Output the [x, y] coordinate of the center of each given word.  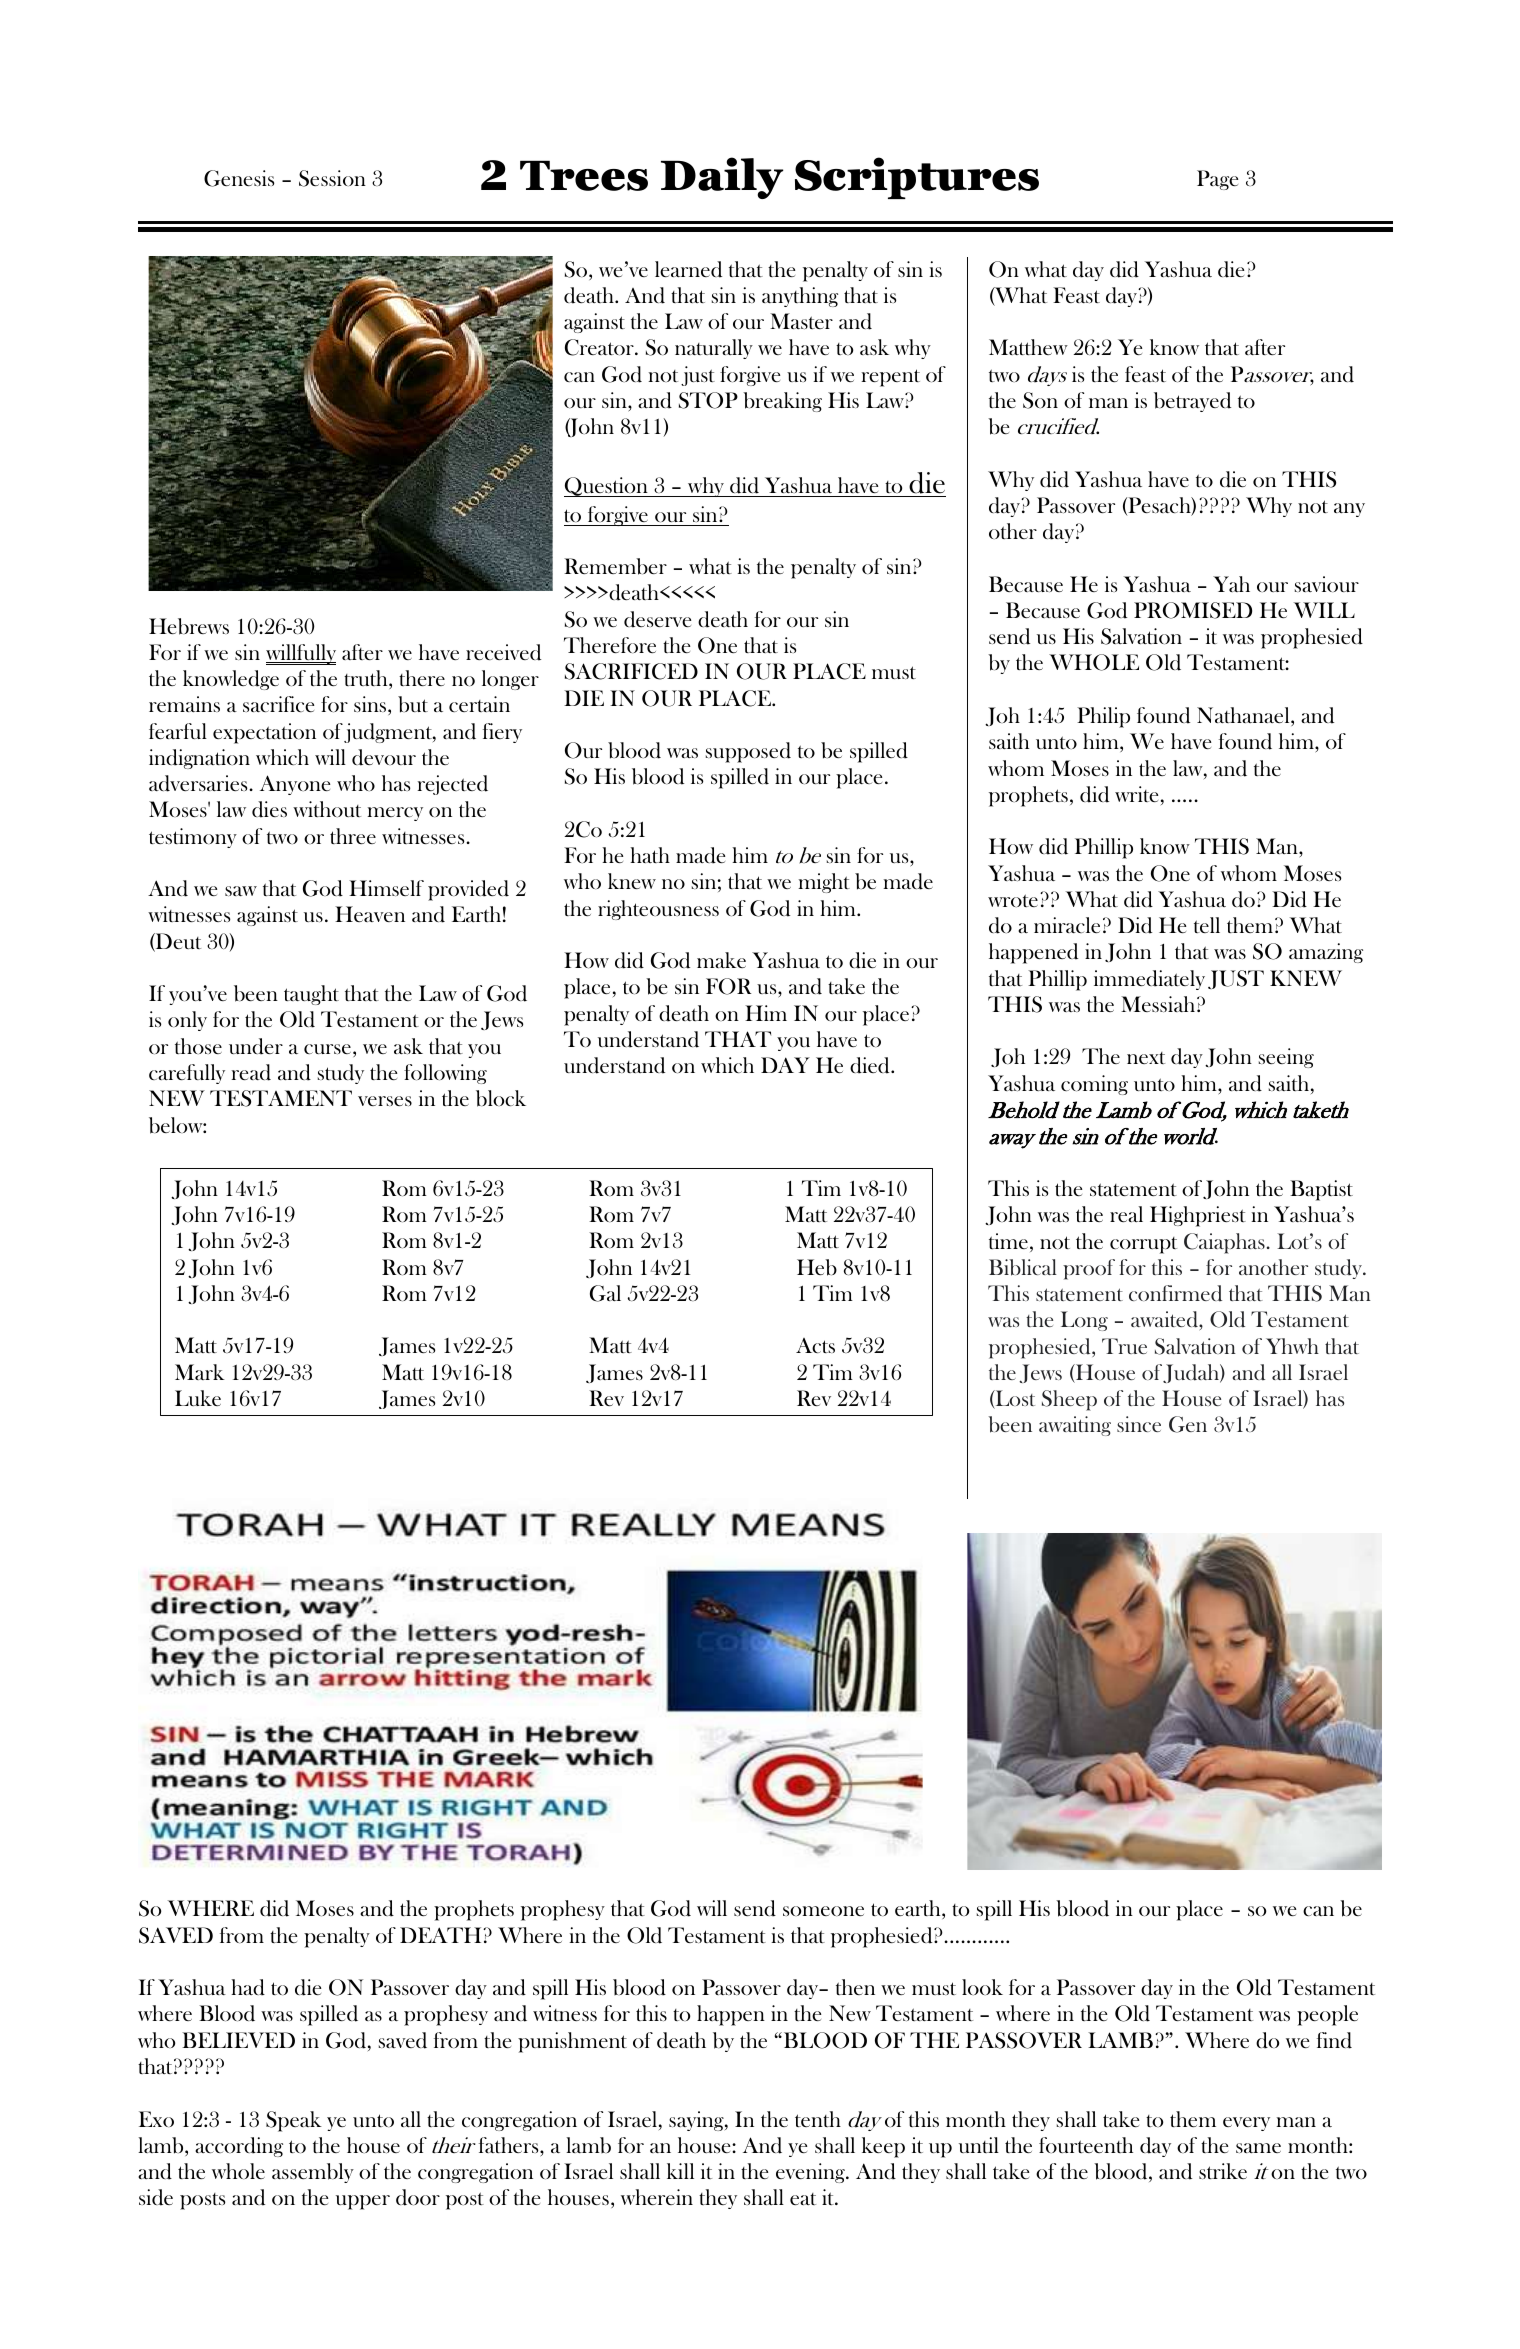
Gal [605, 1293]
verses [385, 1101]
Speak [294, 2121]
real [1126, 1214]
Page [1217, 180]
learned [688, 269]
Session [332, 178]
